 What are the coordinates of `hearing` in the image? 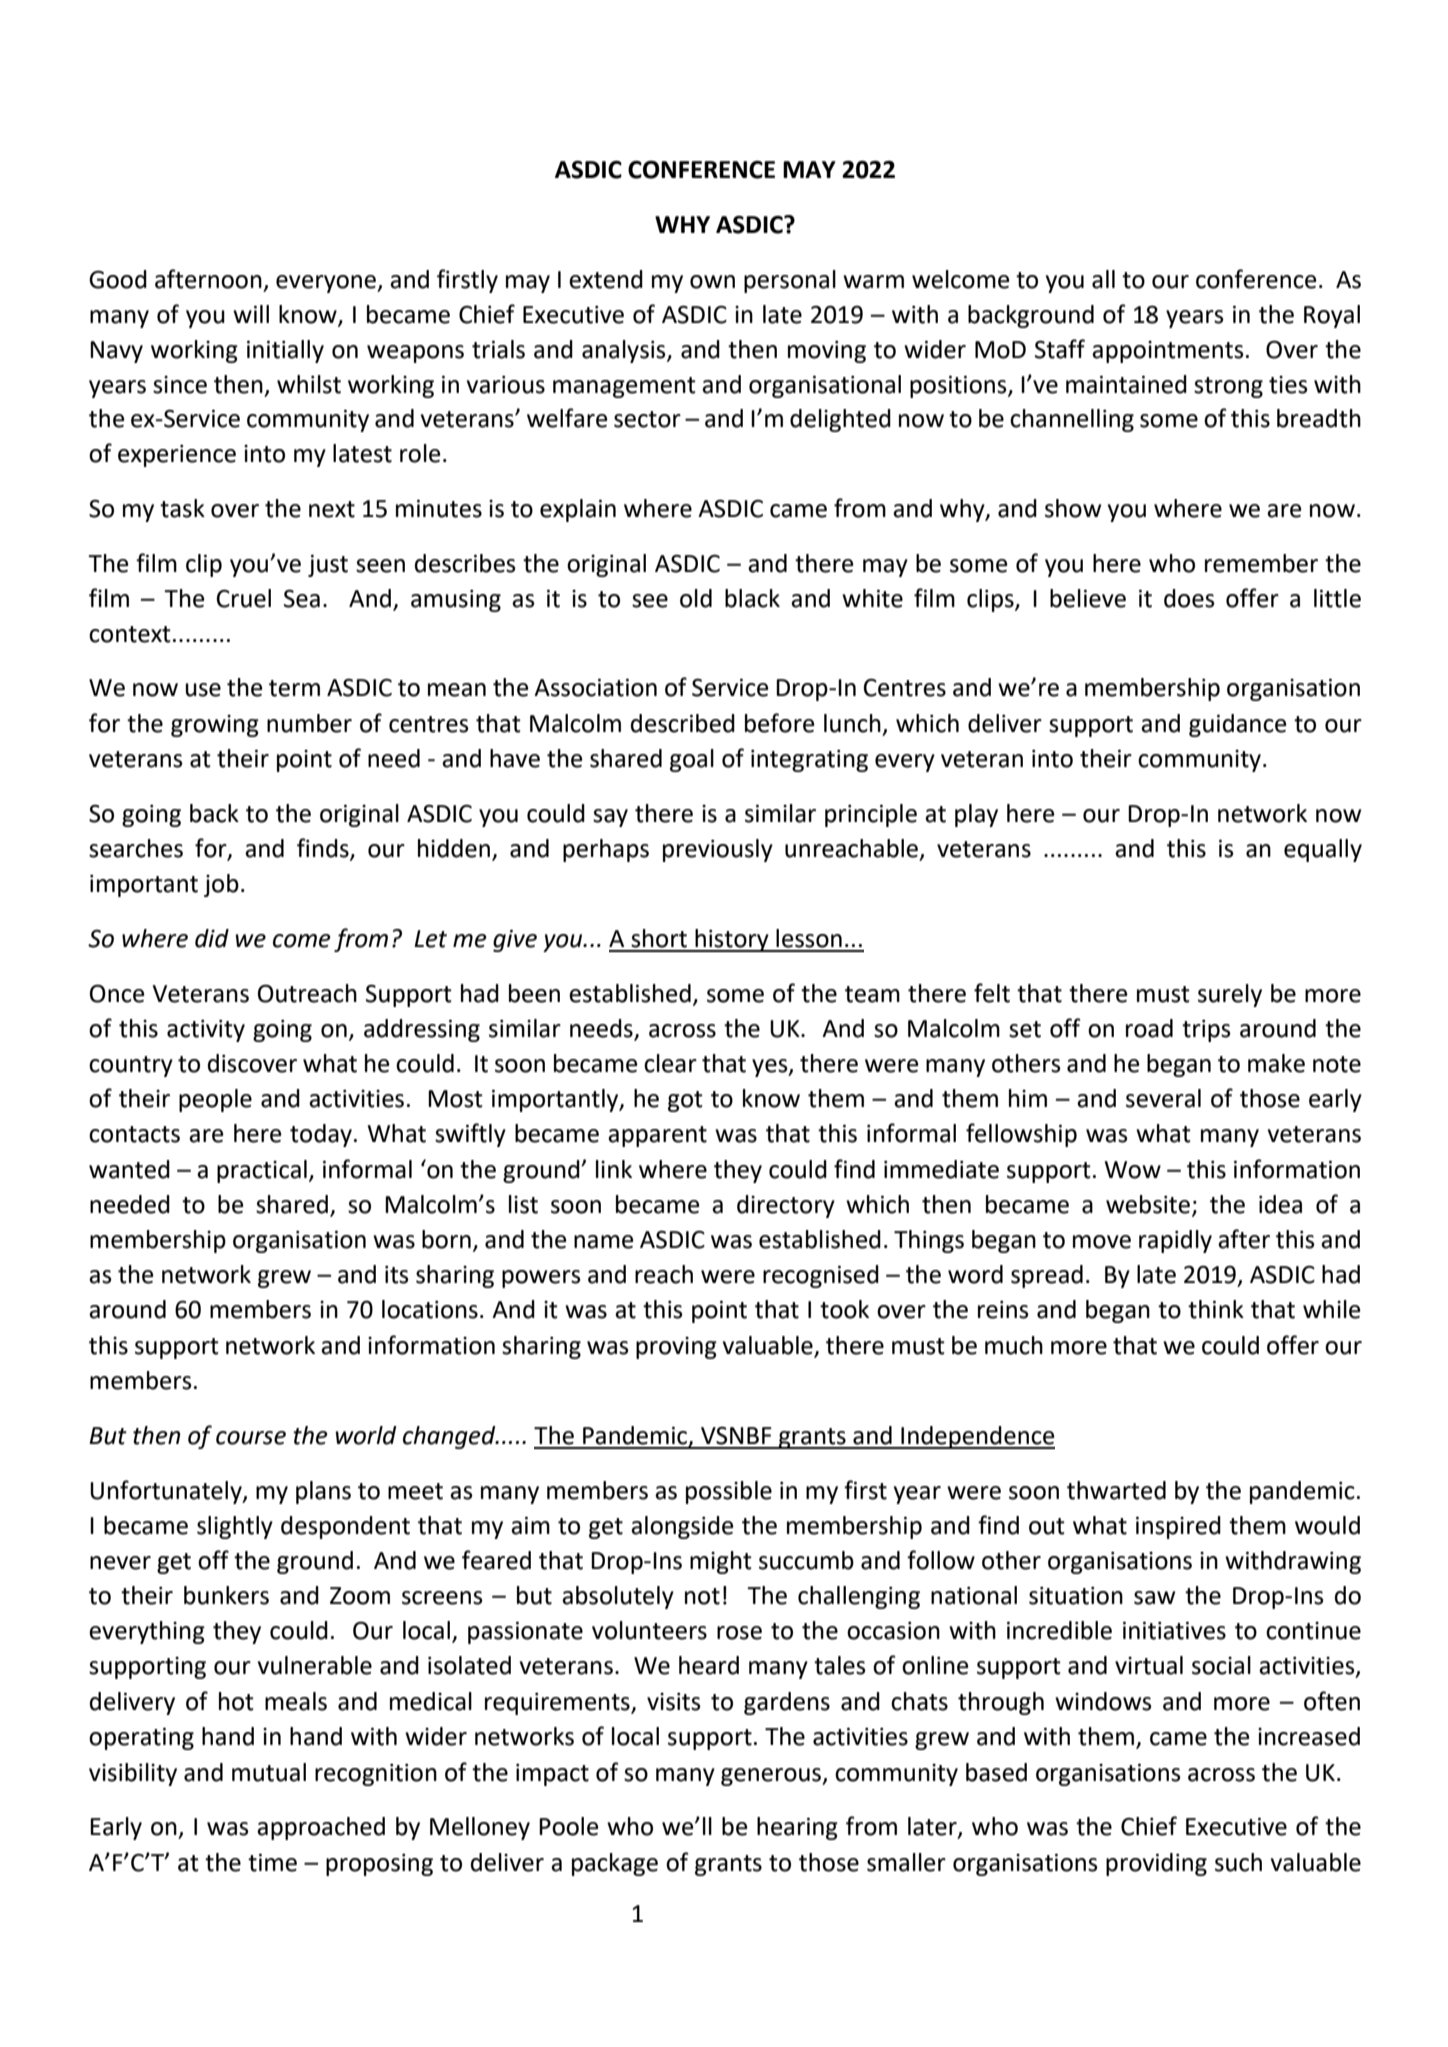 It's located at (797, 1828).
